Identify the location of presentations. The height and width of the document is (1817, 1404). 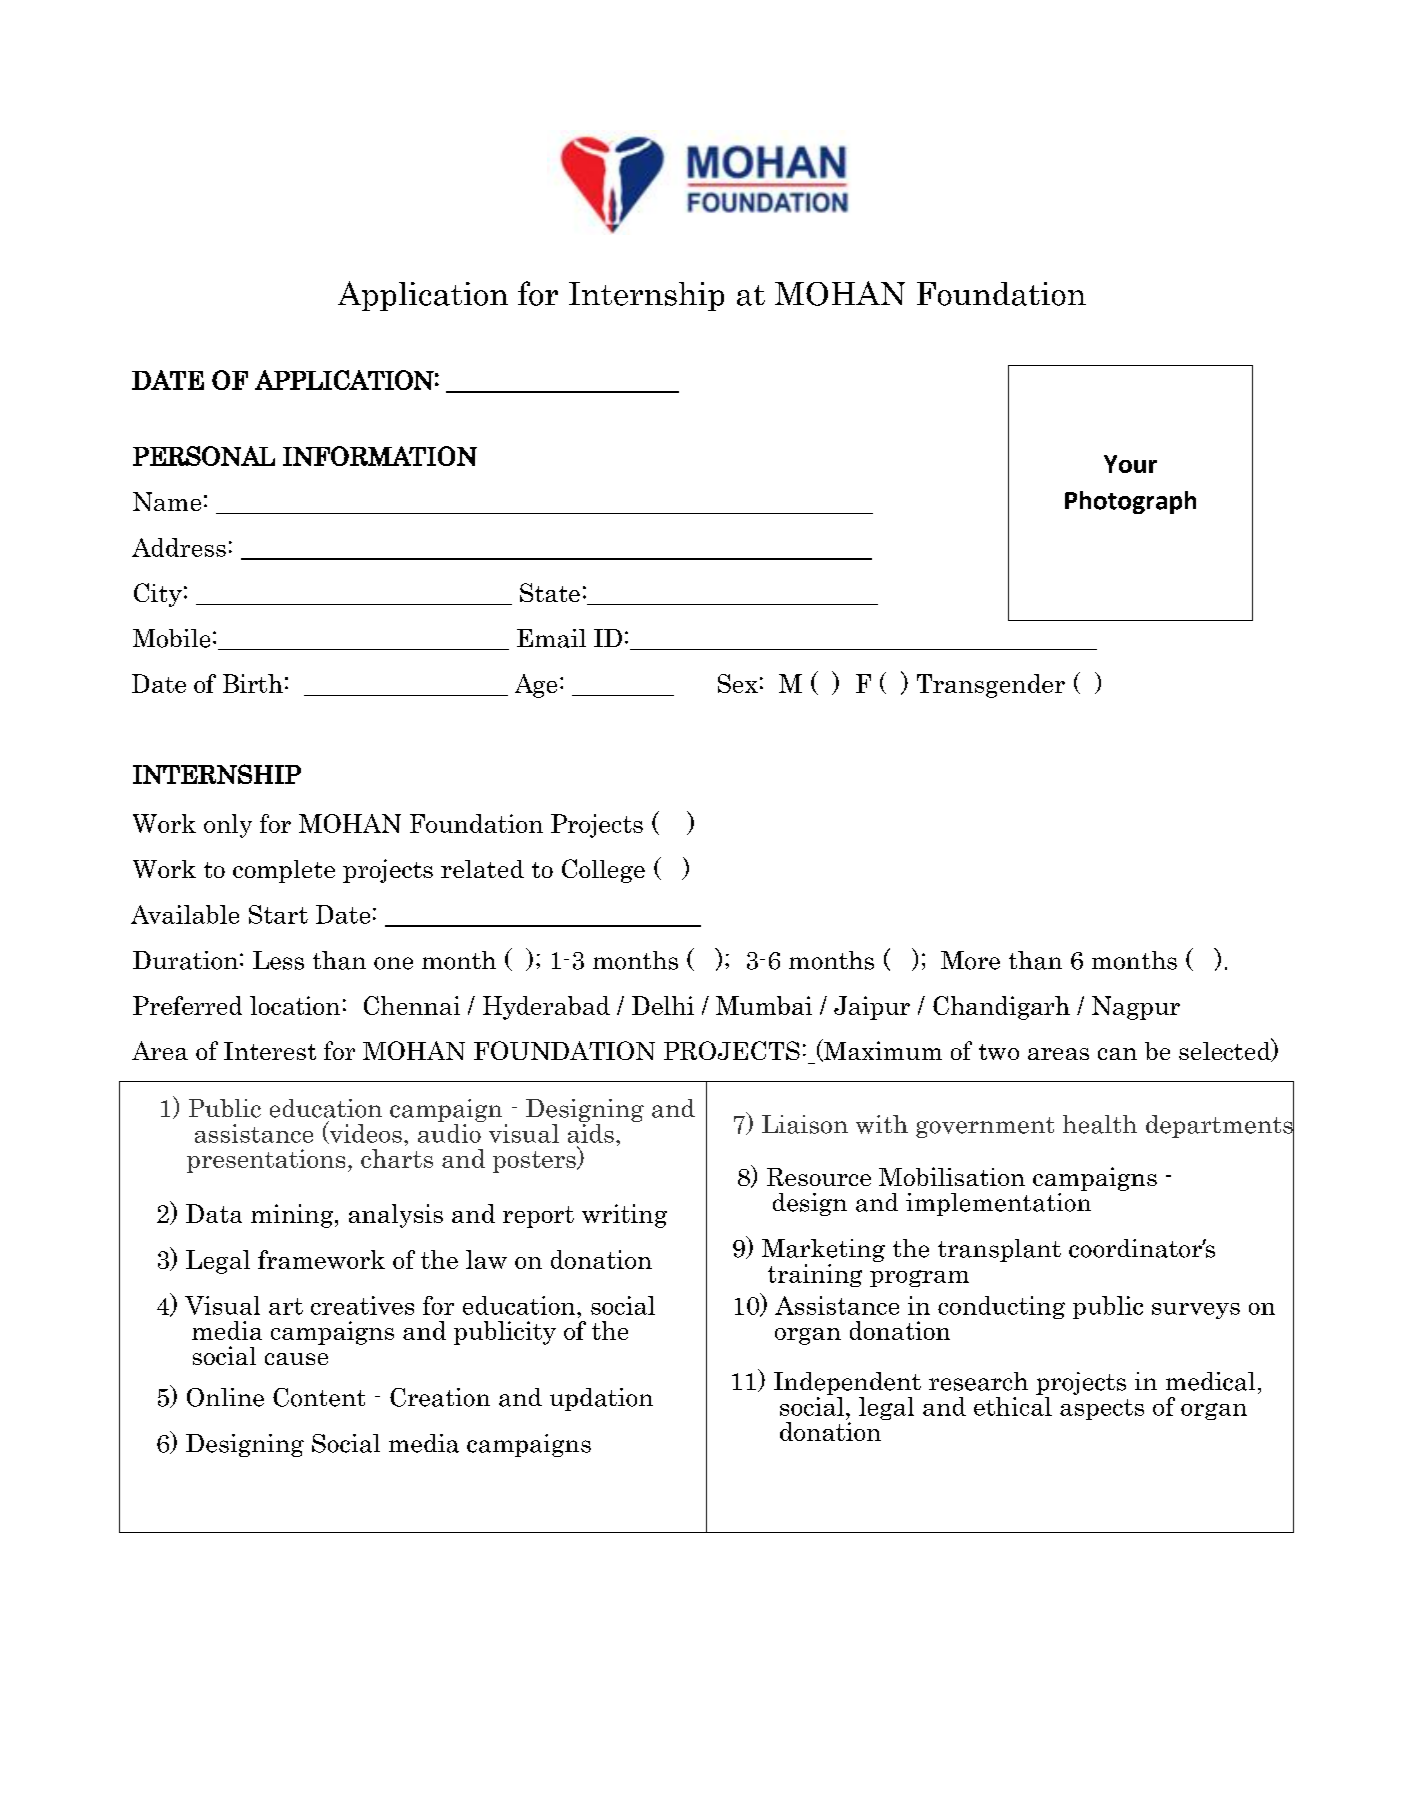
(266, 1161).
